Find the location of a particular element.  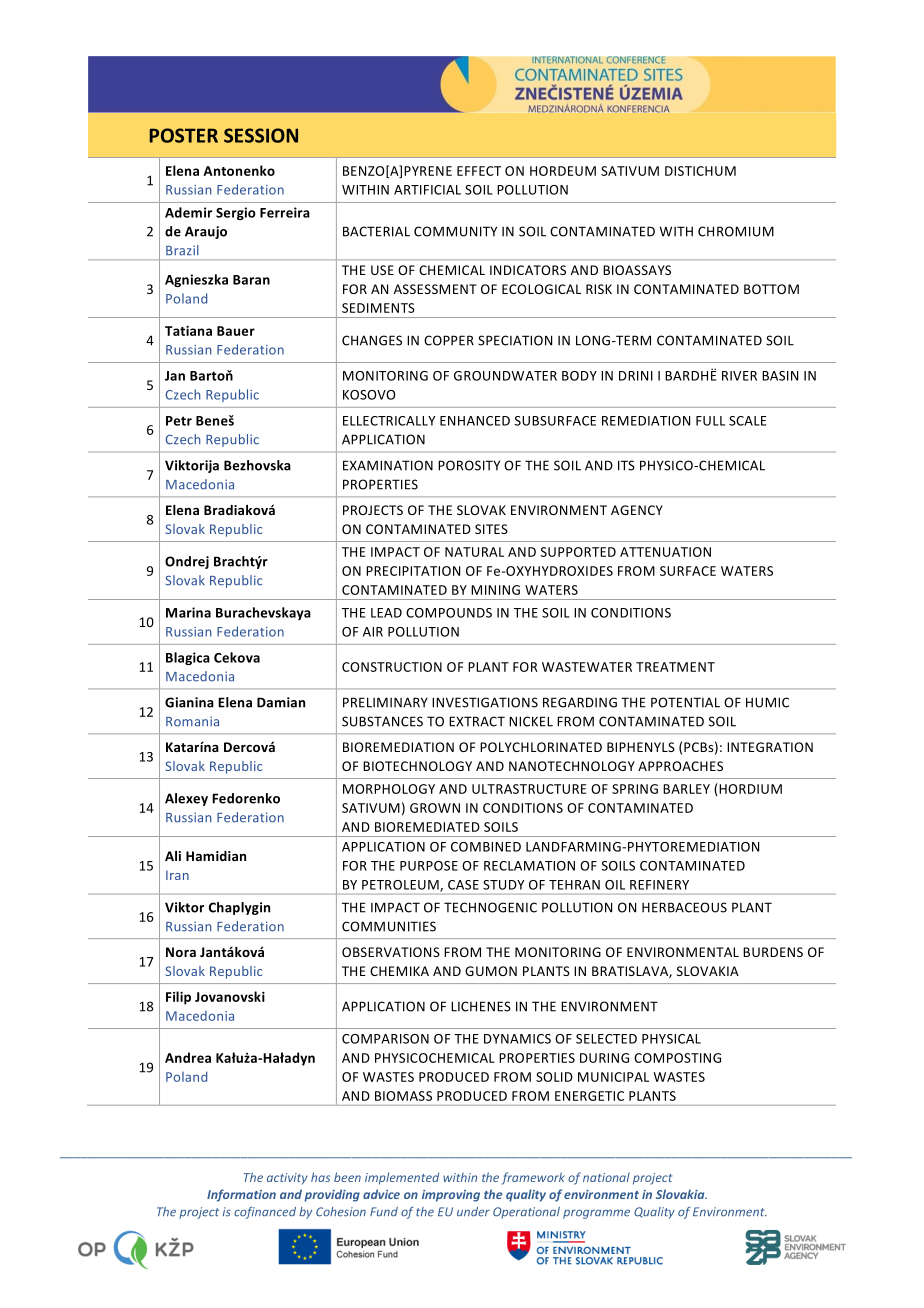

Nora is located at coordinates (181, 952).
